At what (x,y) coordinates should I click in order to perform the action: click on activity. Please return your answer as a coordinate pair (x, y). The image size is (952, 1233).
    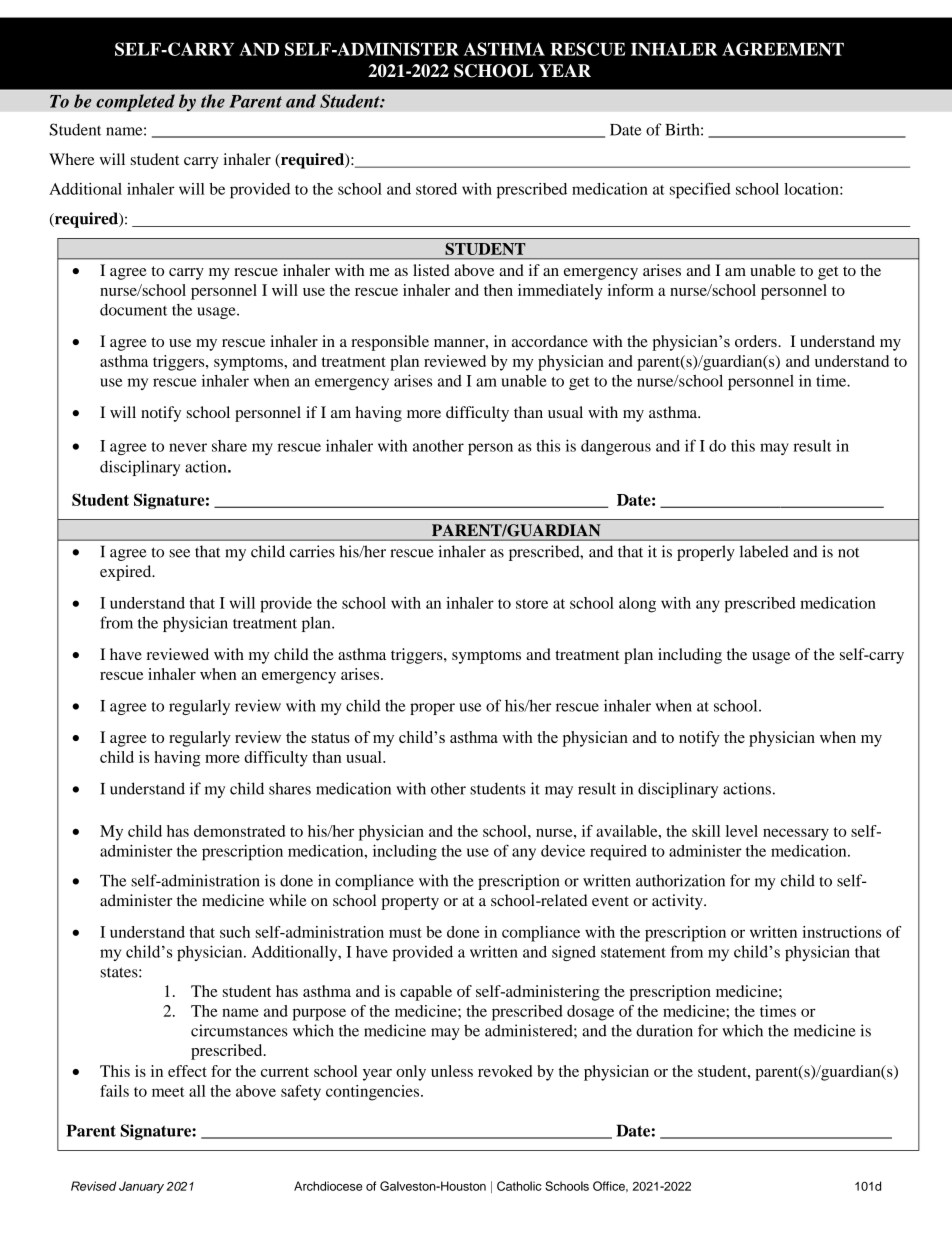
    Looking at the image, I should click on (678, 902).
